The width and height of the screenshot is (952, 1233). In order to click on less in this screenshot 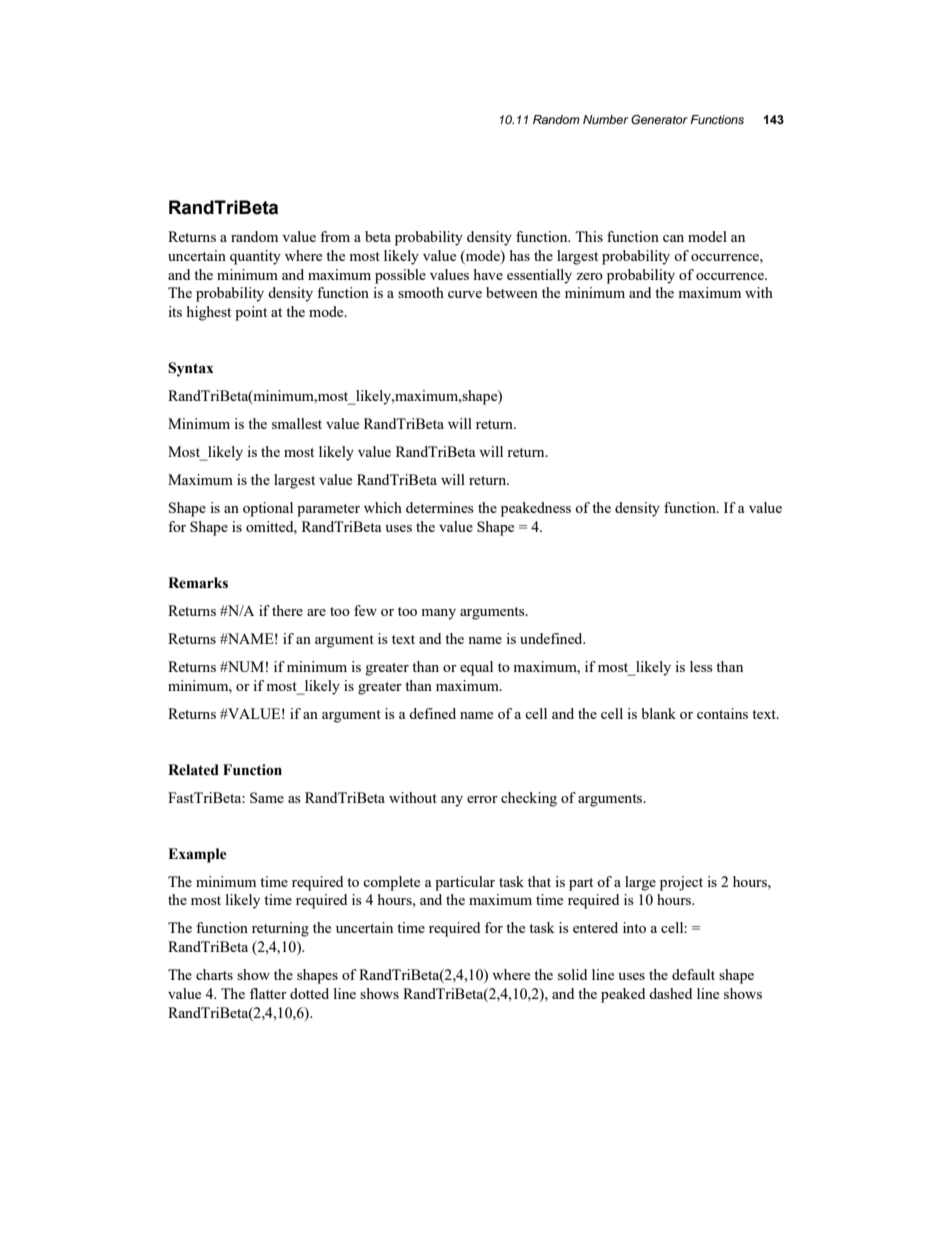, I will do `click(701, 666)`.
